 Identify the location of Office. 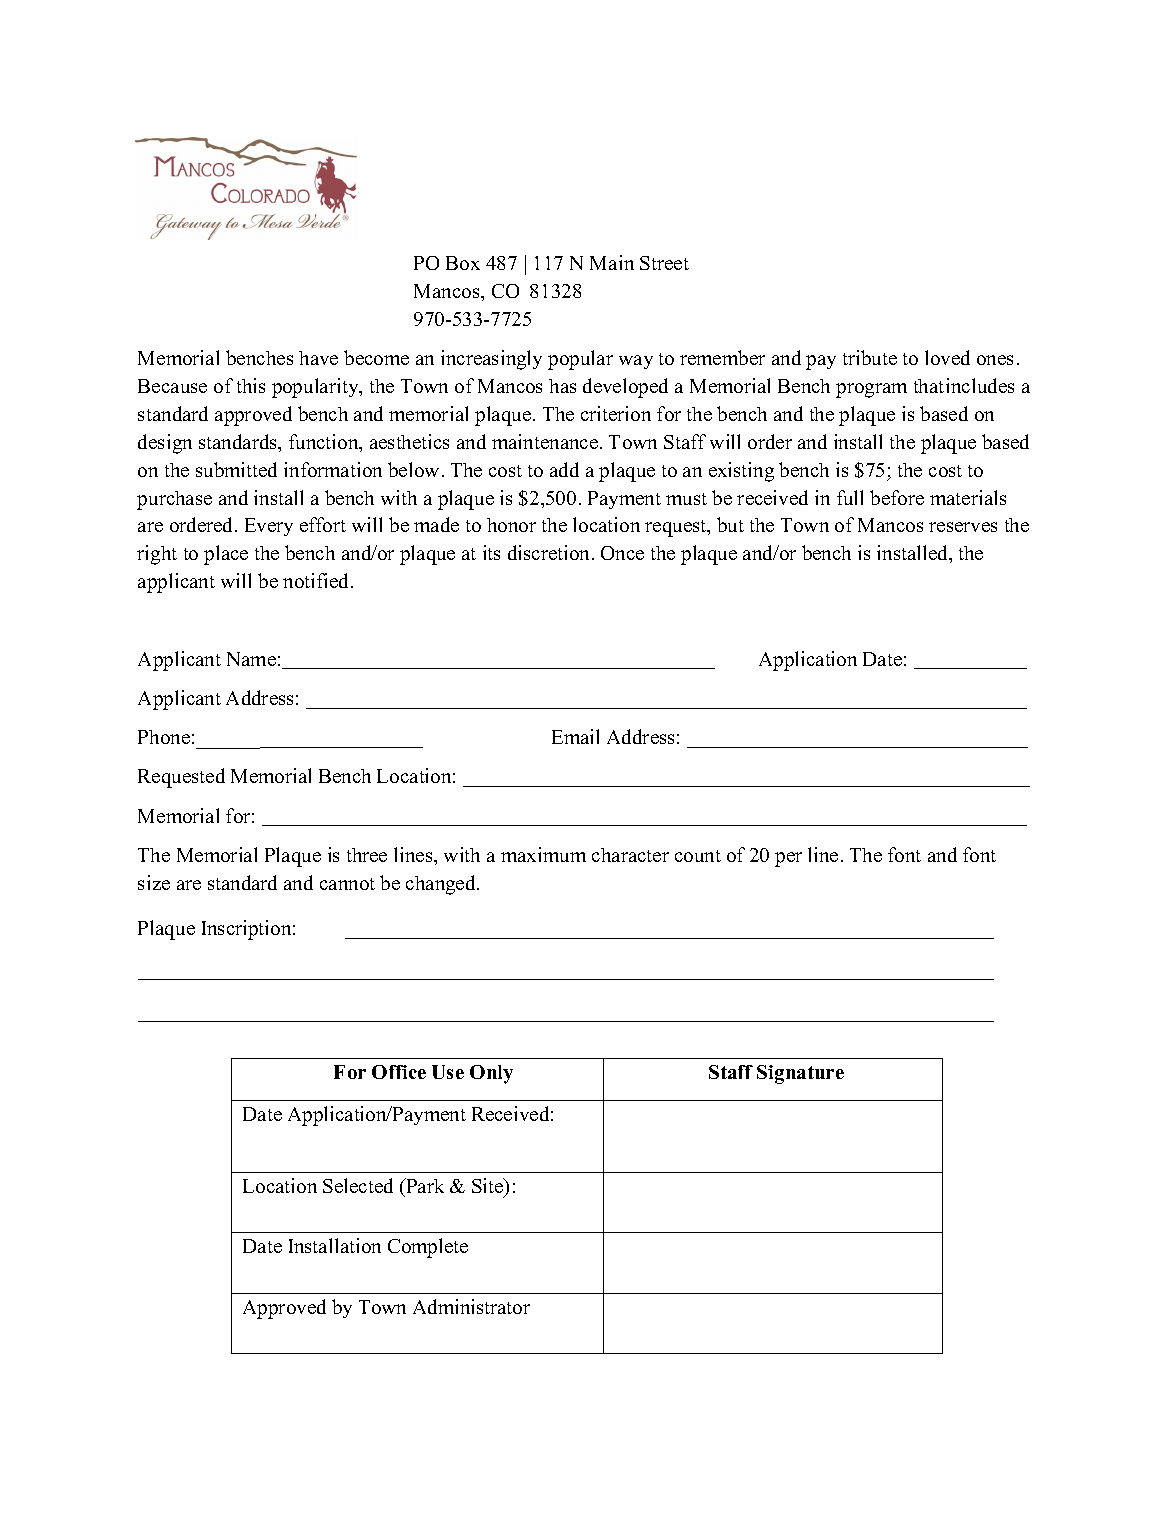
(399, 1072).
